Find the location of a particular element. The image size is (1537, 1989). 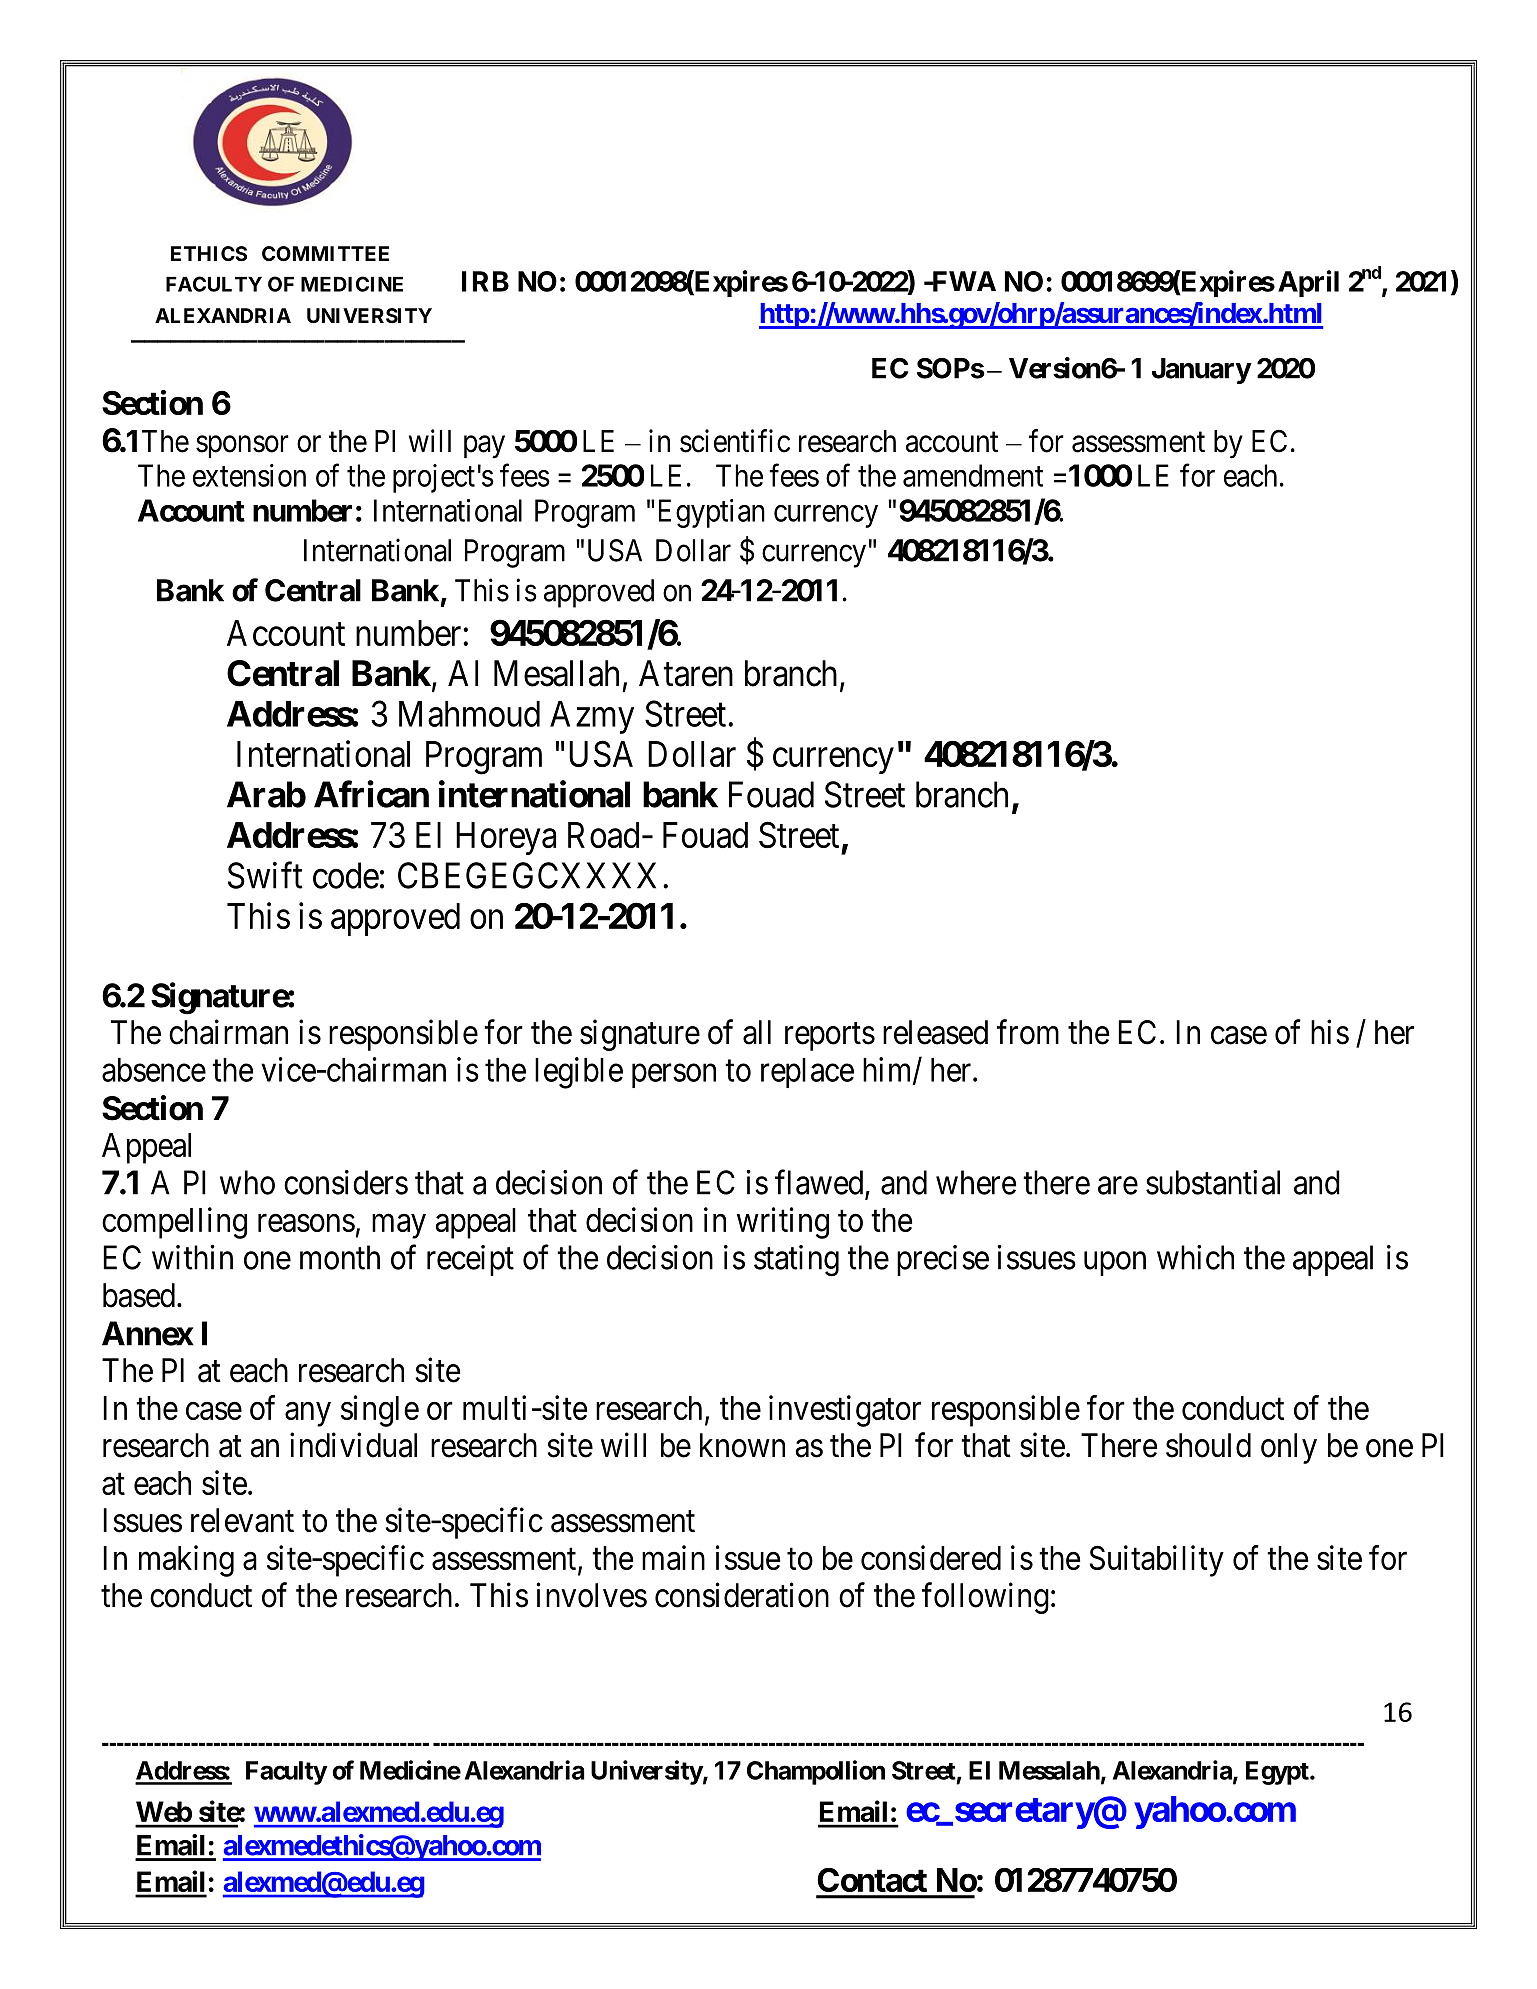

Suitability is located at coordinates (1157, 1561).
